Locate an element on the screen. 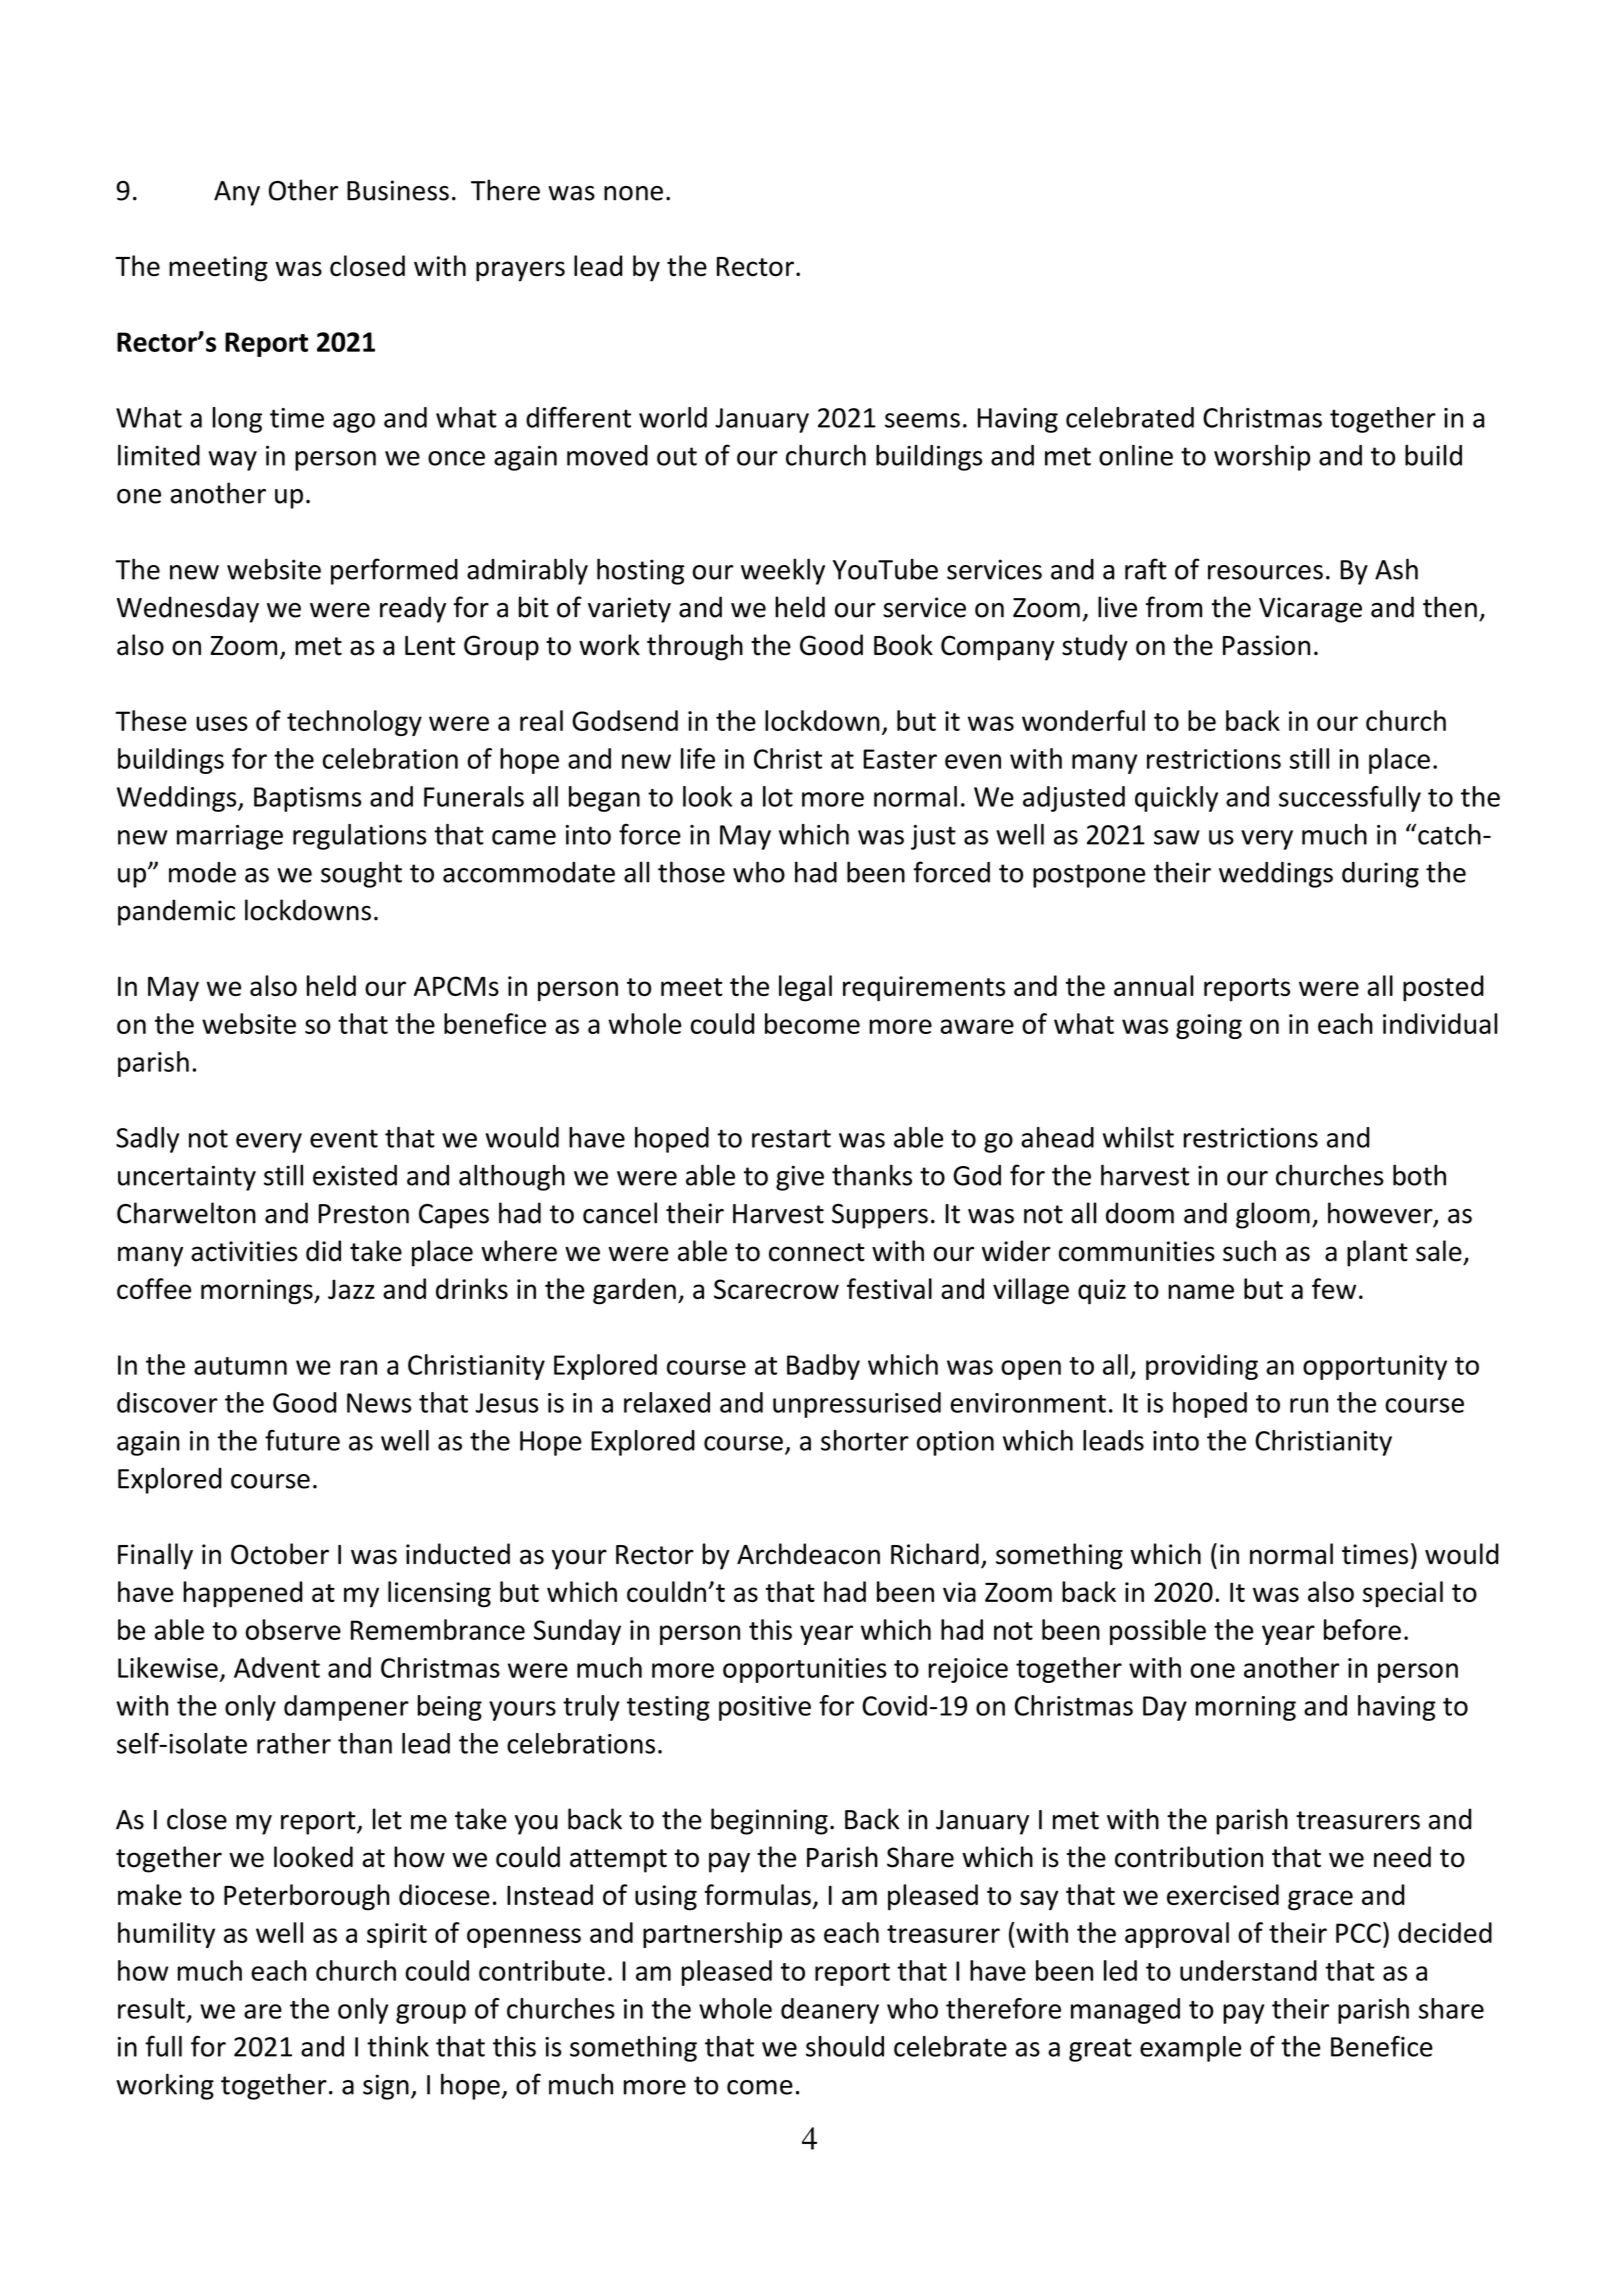  none is located at coordinates (633, 193).
